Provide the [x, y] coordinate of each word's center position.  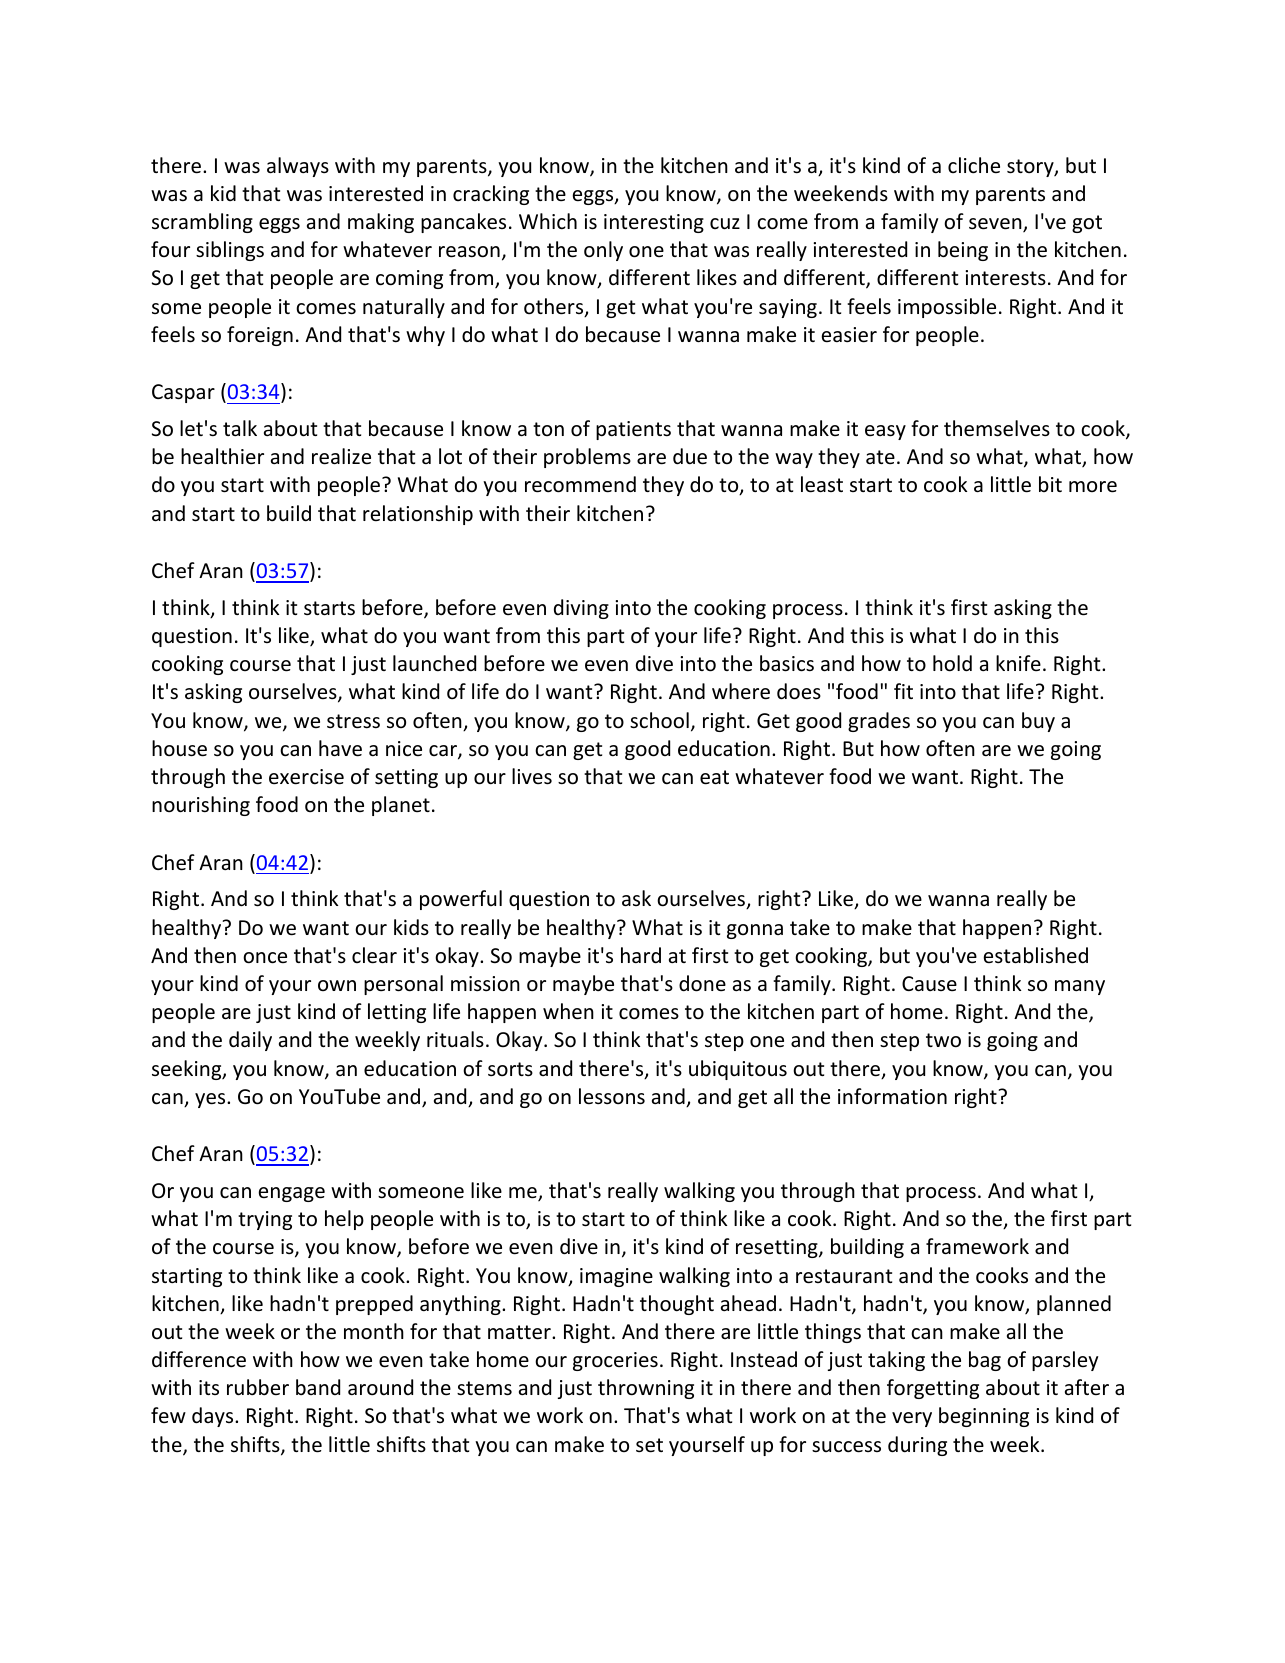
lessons [612, 1096]
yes [211, 1100]
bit [1050, 484]
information [892, 1096]
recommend [580, 484]
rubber [258, 1387]
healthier [222, 456]
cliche [974, 165]
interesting [654, 223]
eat [714, 777]
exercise [306, 777]
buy [1038, 722]
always [298, 167]
